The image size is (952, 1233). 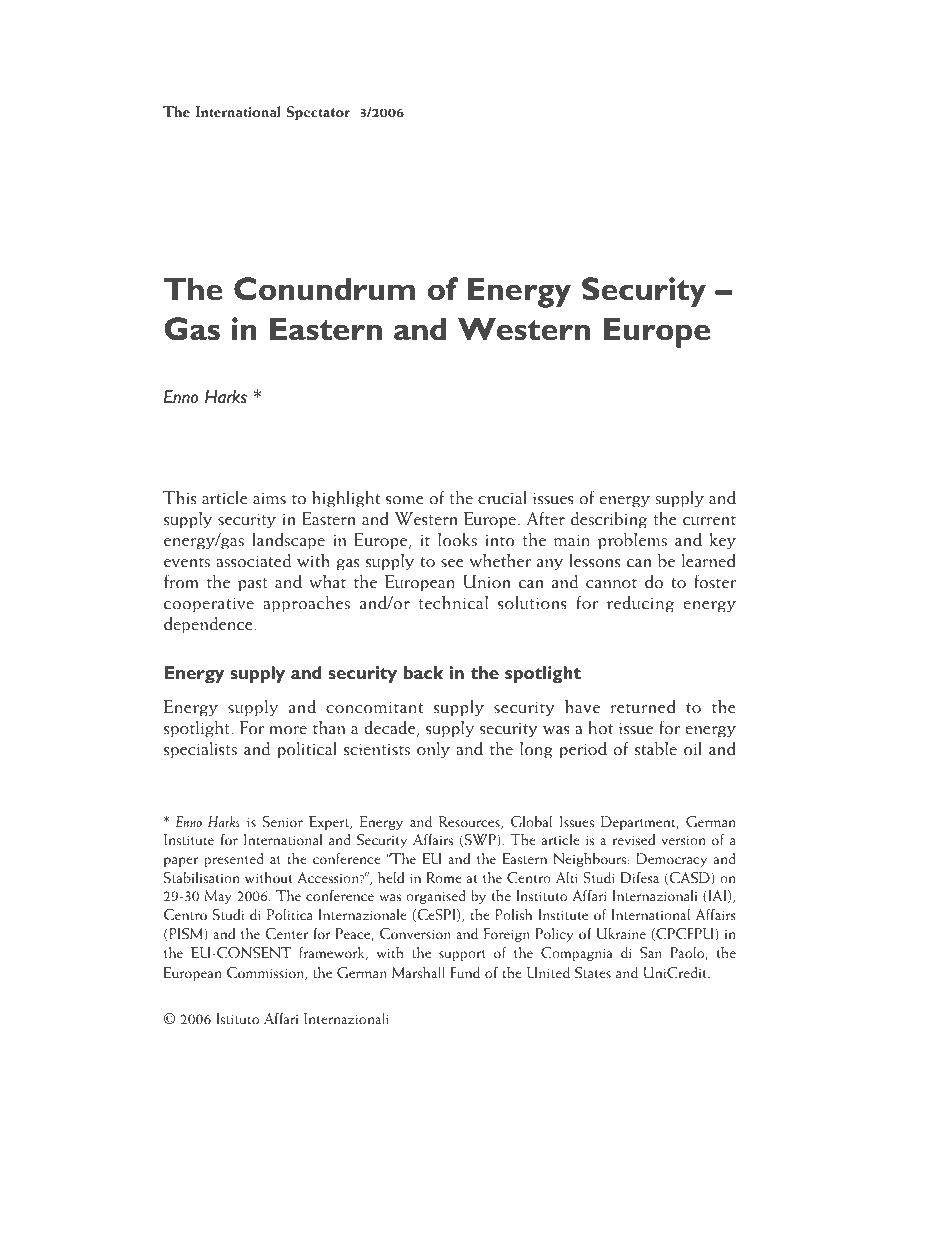 I want to click on Conundrum, so click(x=324, y=289).
